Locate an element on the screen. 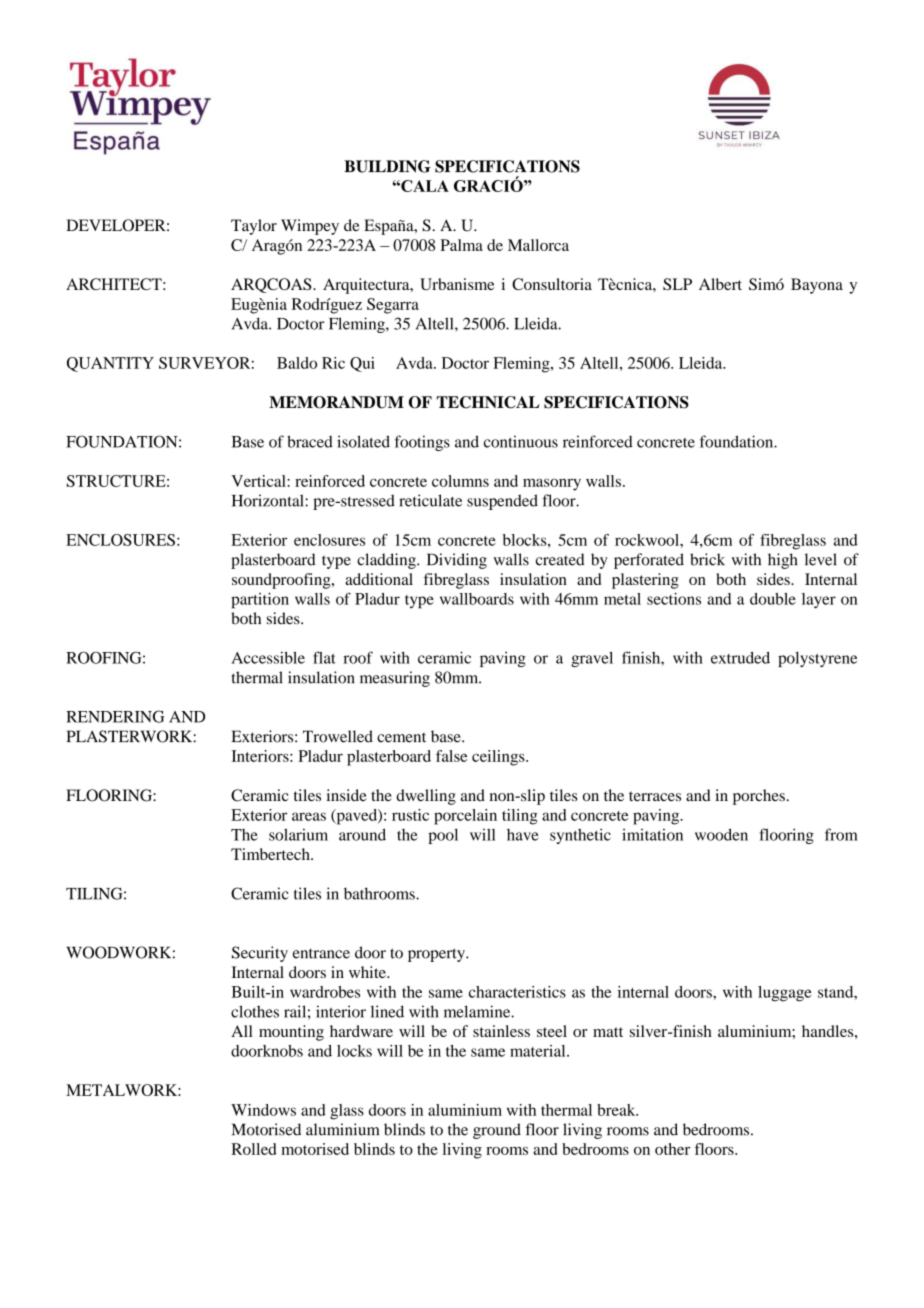 The width and height of the screenshot is (924, 1308). Taylor is located at coordinates (254, 227).
